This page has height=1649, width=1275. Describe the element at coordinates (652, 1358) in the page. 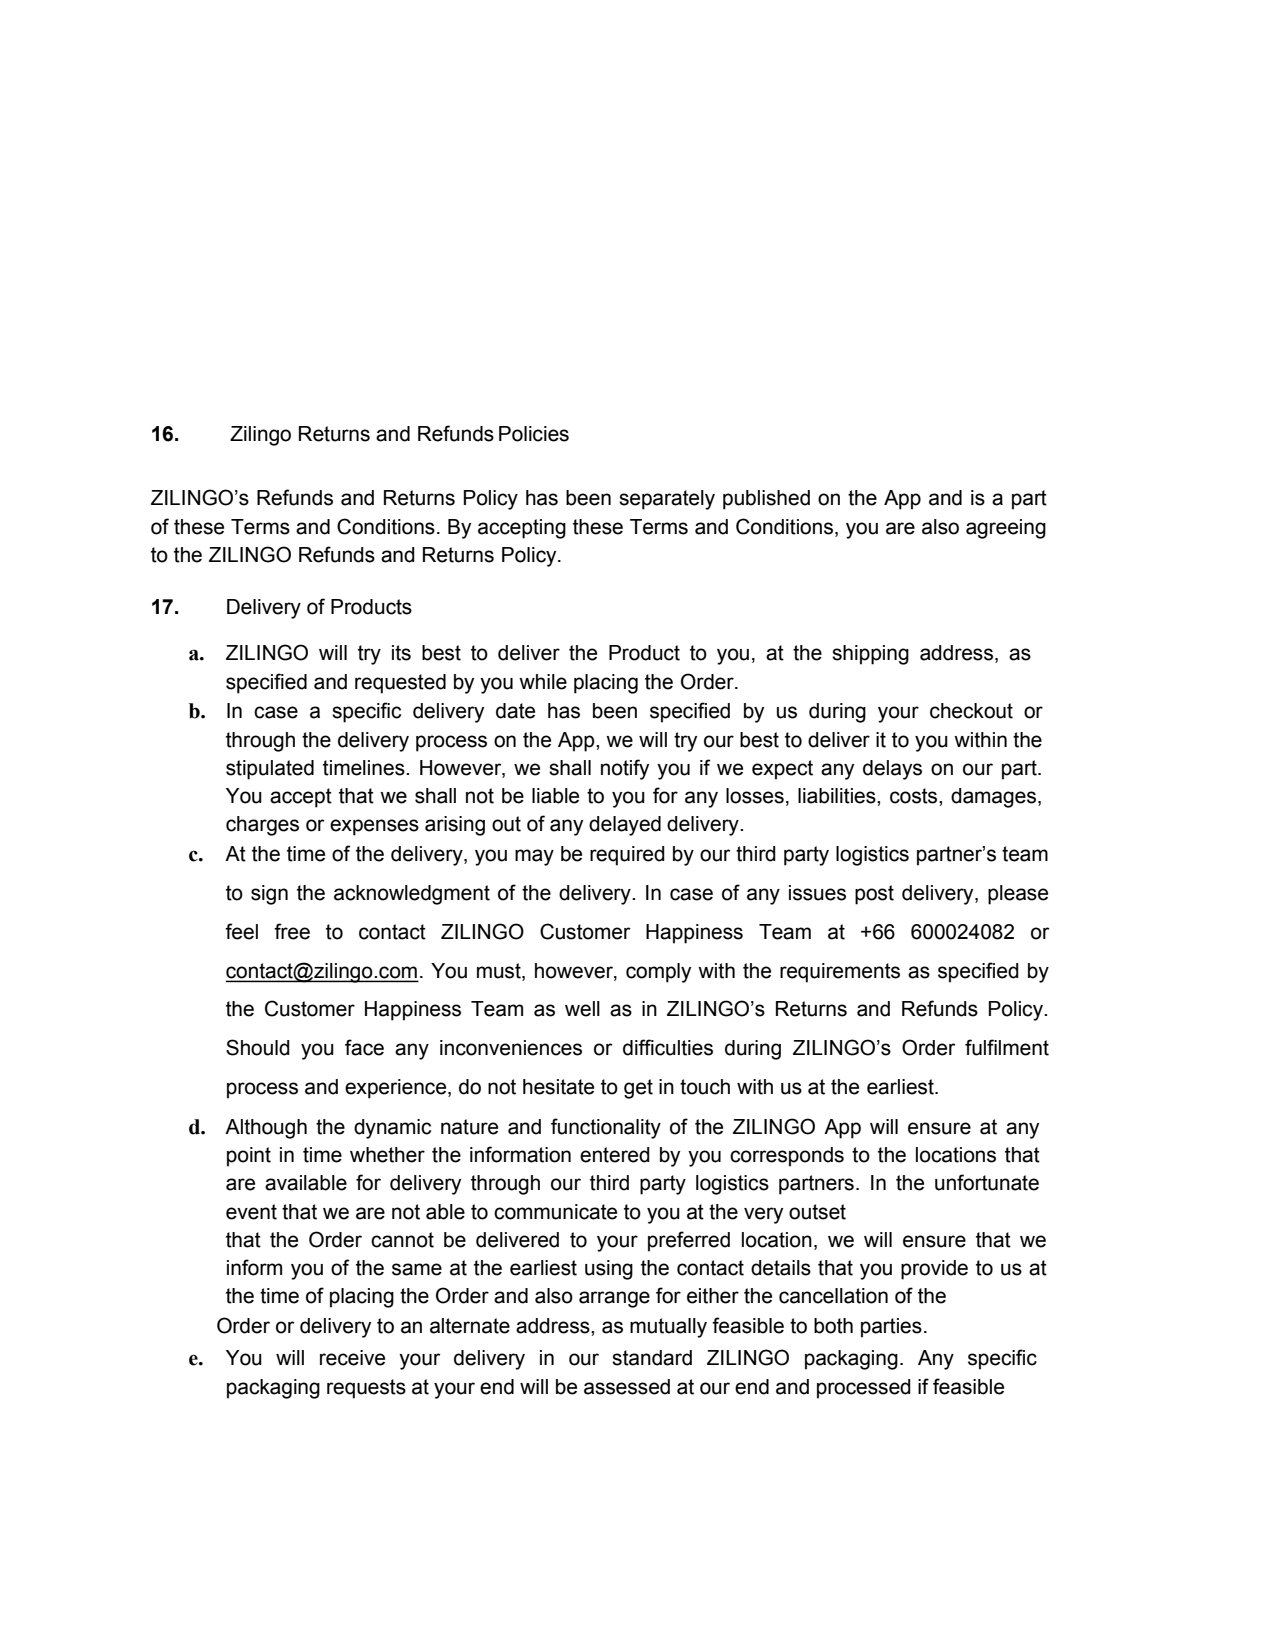

I see `standard` at that location.
